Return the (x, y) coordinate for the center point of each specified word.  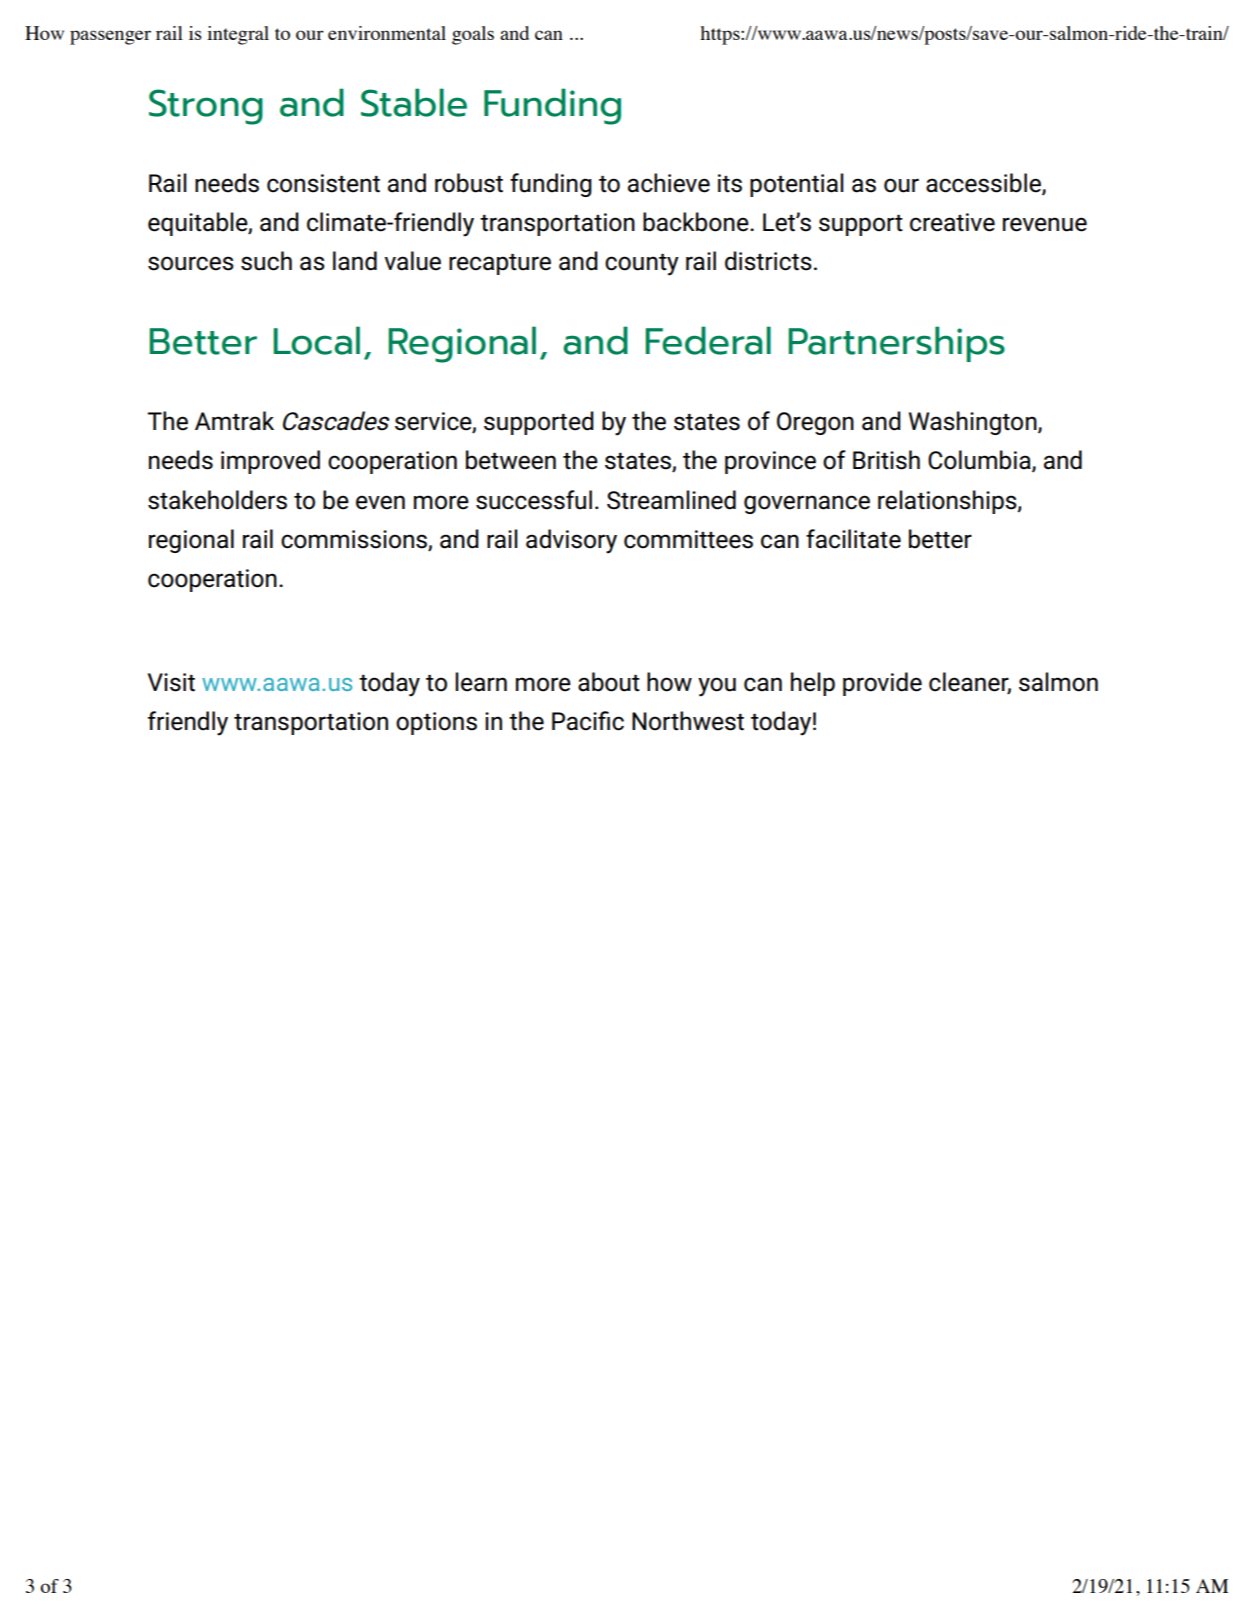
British (886, 460)
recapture (500, 264)
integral (238, 35)
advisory (571, 541)
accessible (984, 183)
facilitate (853, 539)
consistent (323, 183)
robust (469, 183)
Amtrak (234, 421)
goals (473, 35)
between (511, 460)
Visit (171, 682)
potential (797, 185)
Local (316, 340)
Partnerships (896, 344)
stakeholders (217, 500)
